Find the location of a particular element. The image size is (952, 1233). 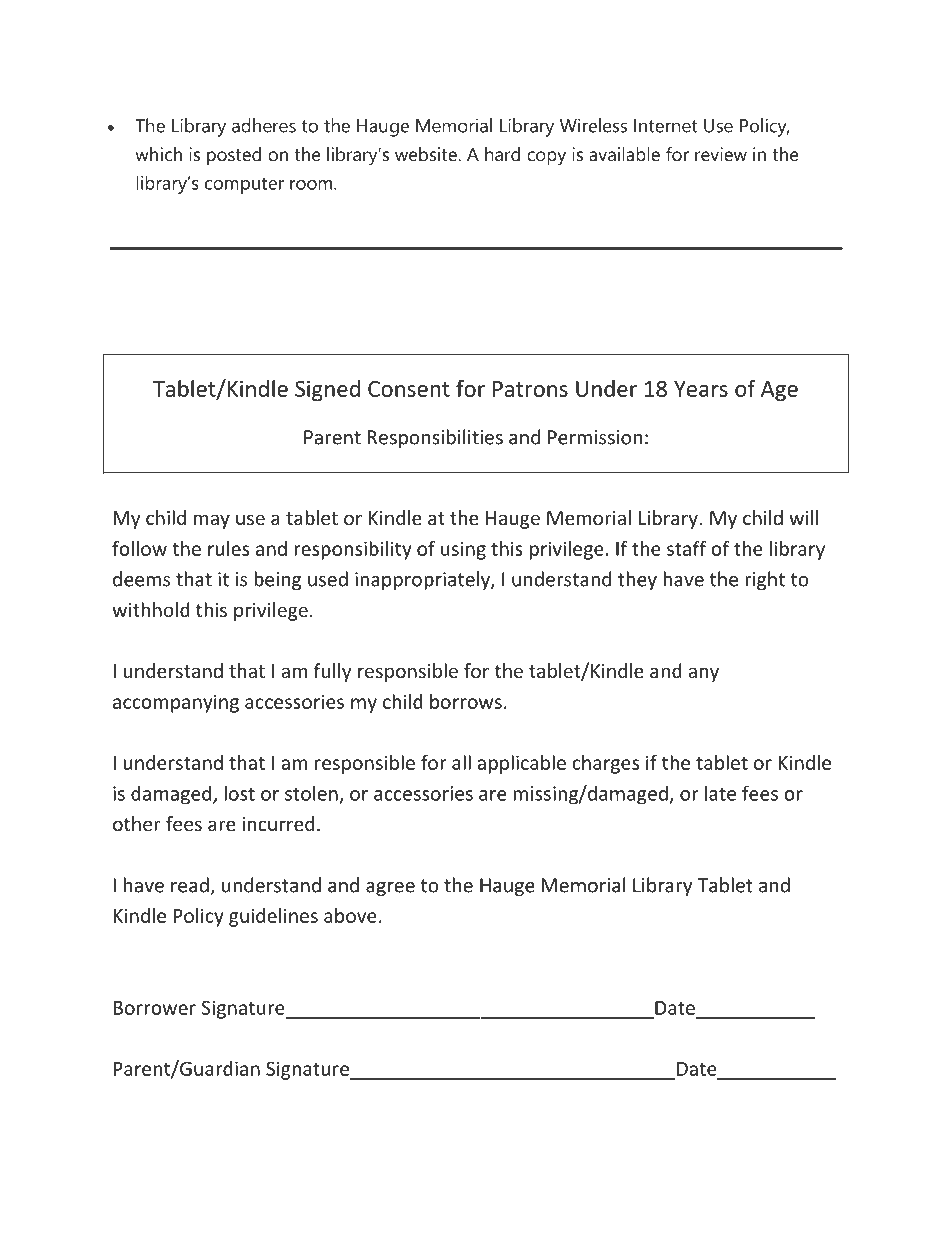

late is located at coordinates (720, 793).
